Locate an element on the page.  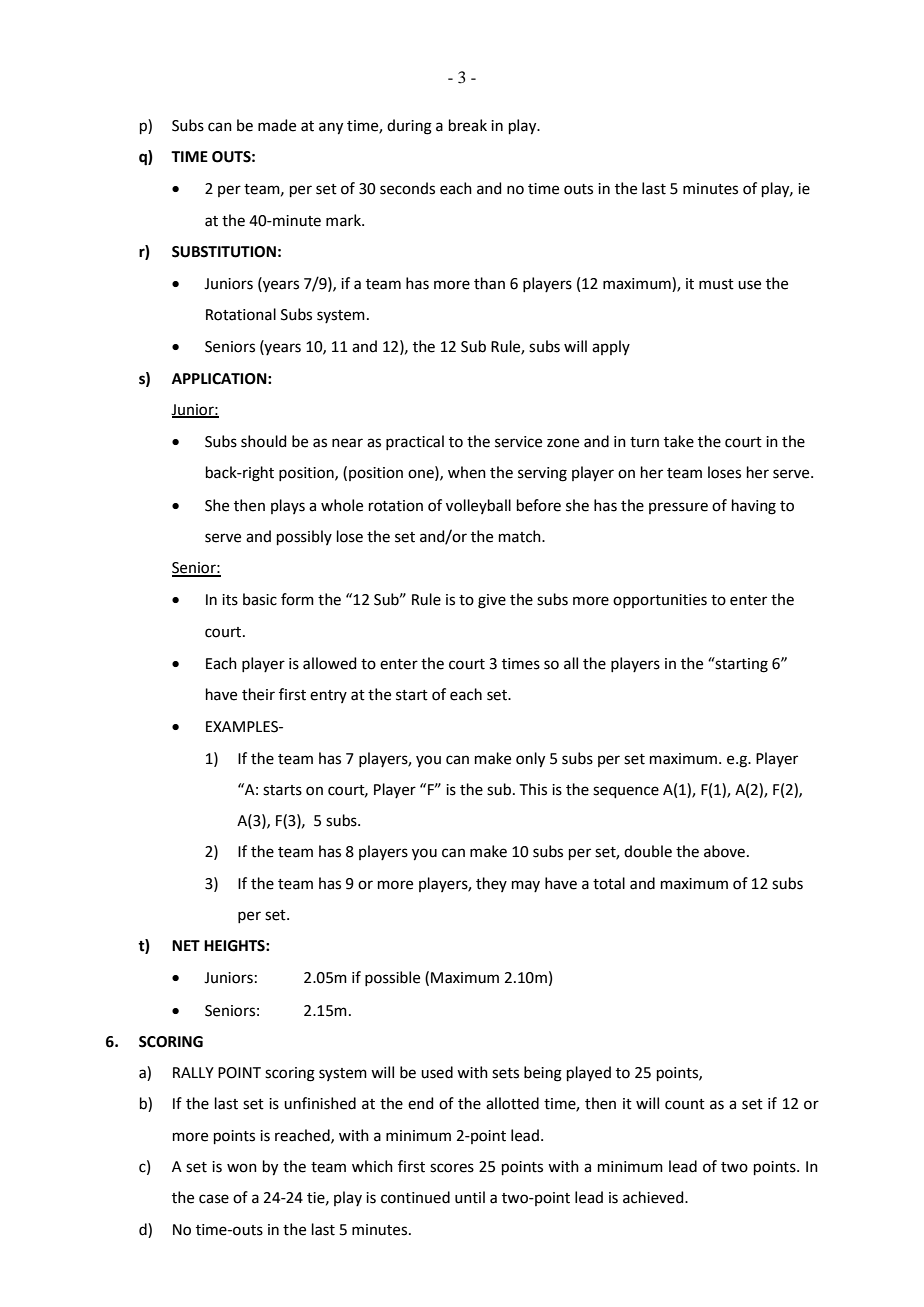
opportunities is located at coordinates (660, 601).
